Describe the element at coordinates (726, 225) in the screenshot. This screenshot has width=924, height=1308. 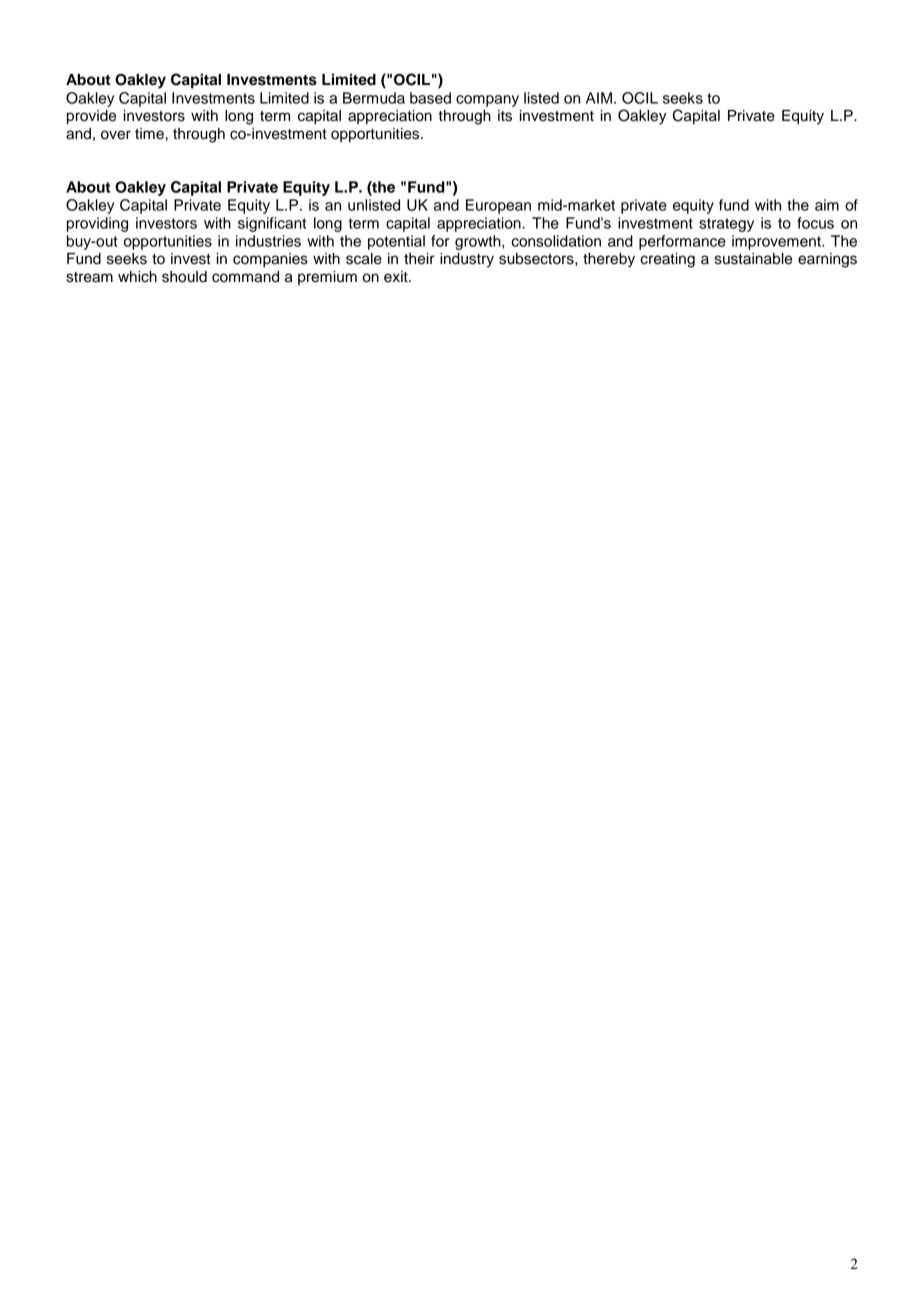
I see `strategy` at that location.
